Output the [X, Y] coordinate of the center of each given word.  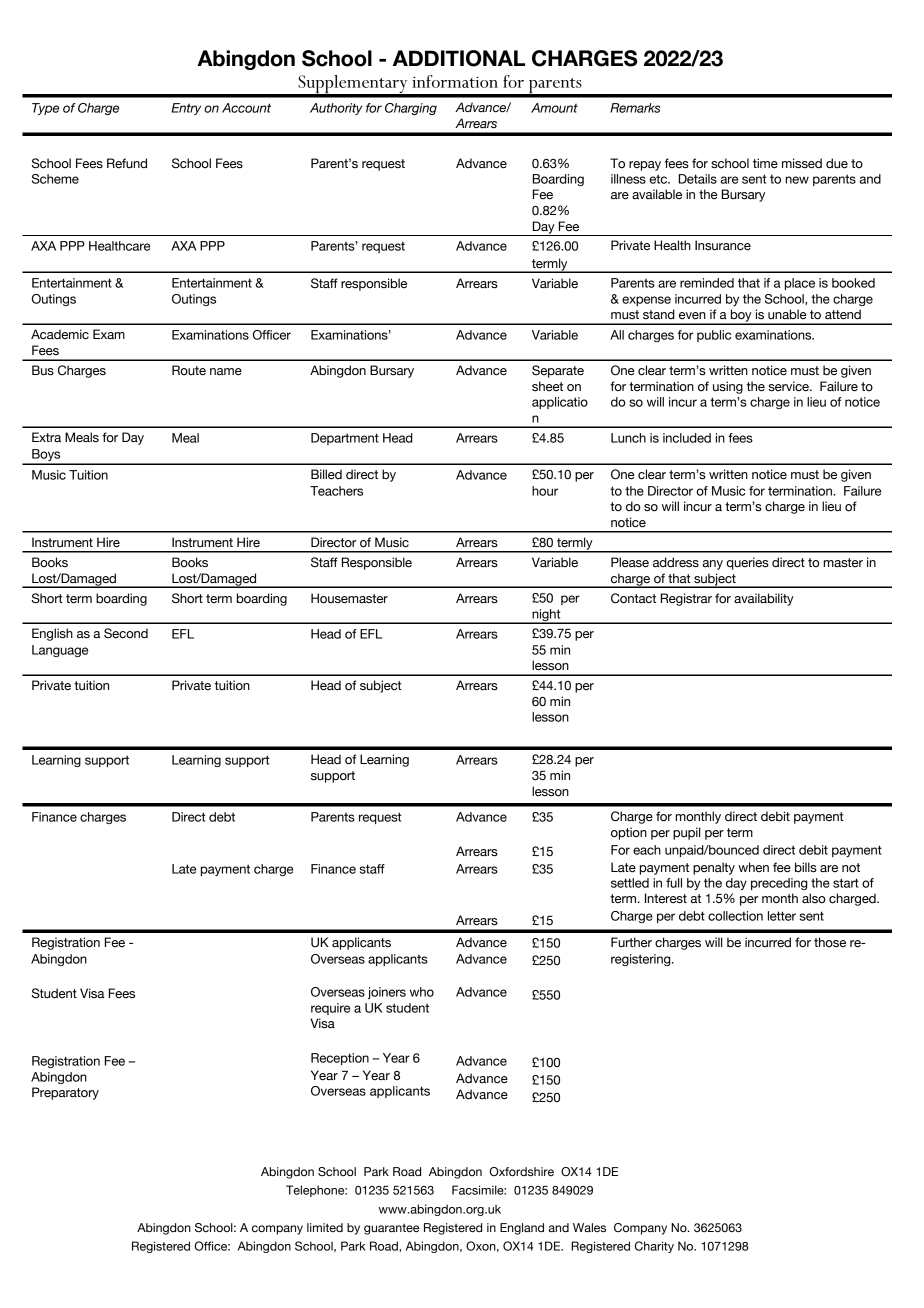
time [765, 163]
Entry [186, 109]
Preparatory [65, 1093]
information [455, 81]
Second [126, 633]
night [546, 616]
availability [764, 599]
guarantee [391, 1229]
